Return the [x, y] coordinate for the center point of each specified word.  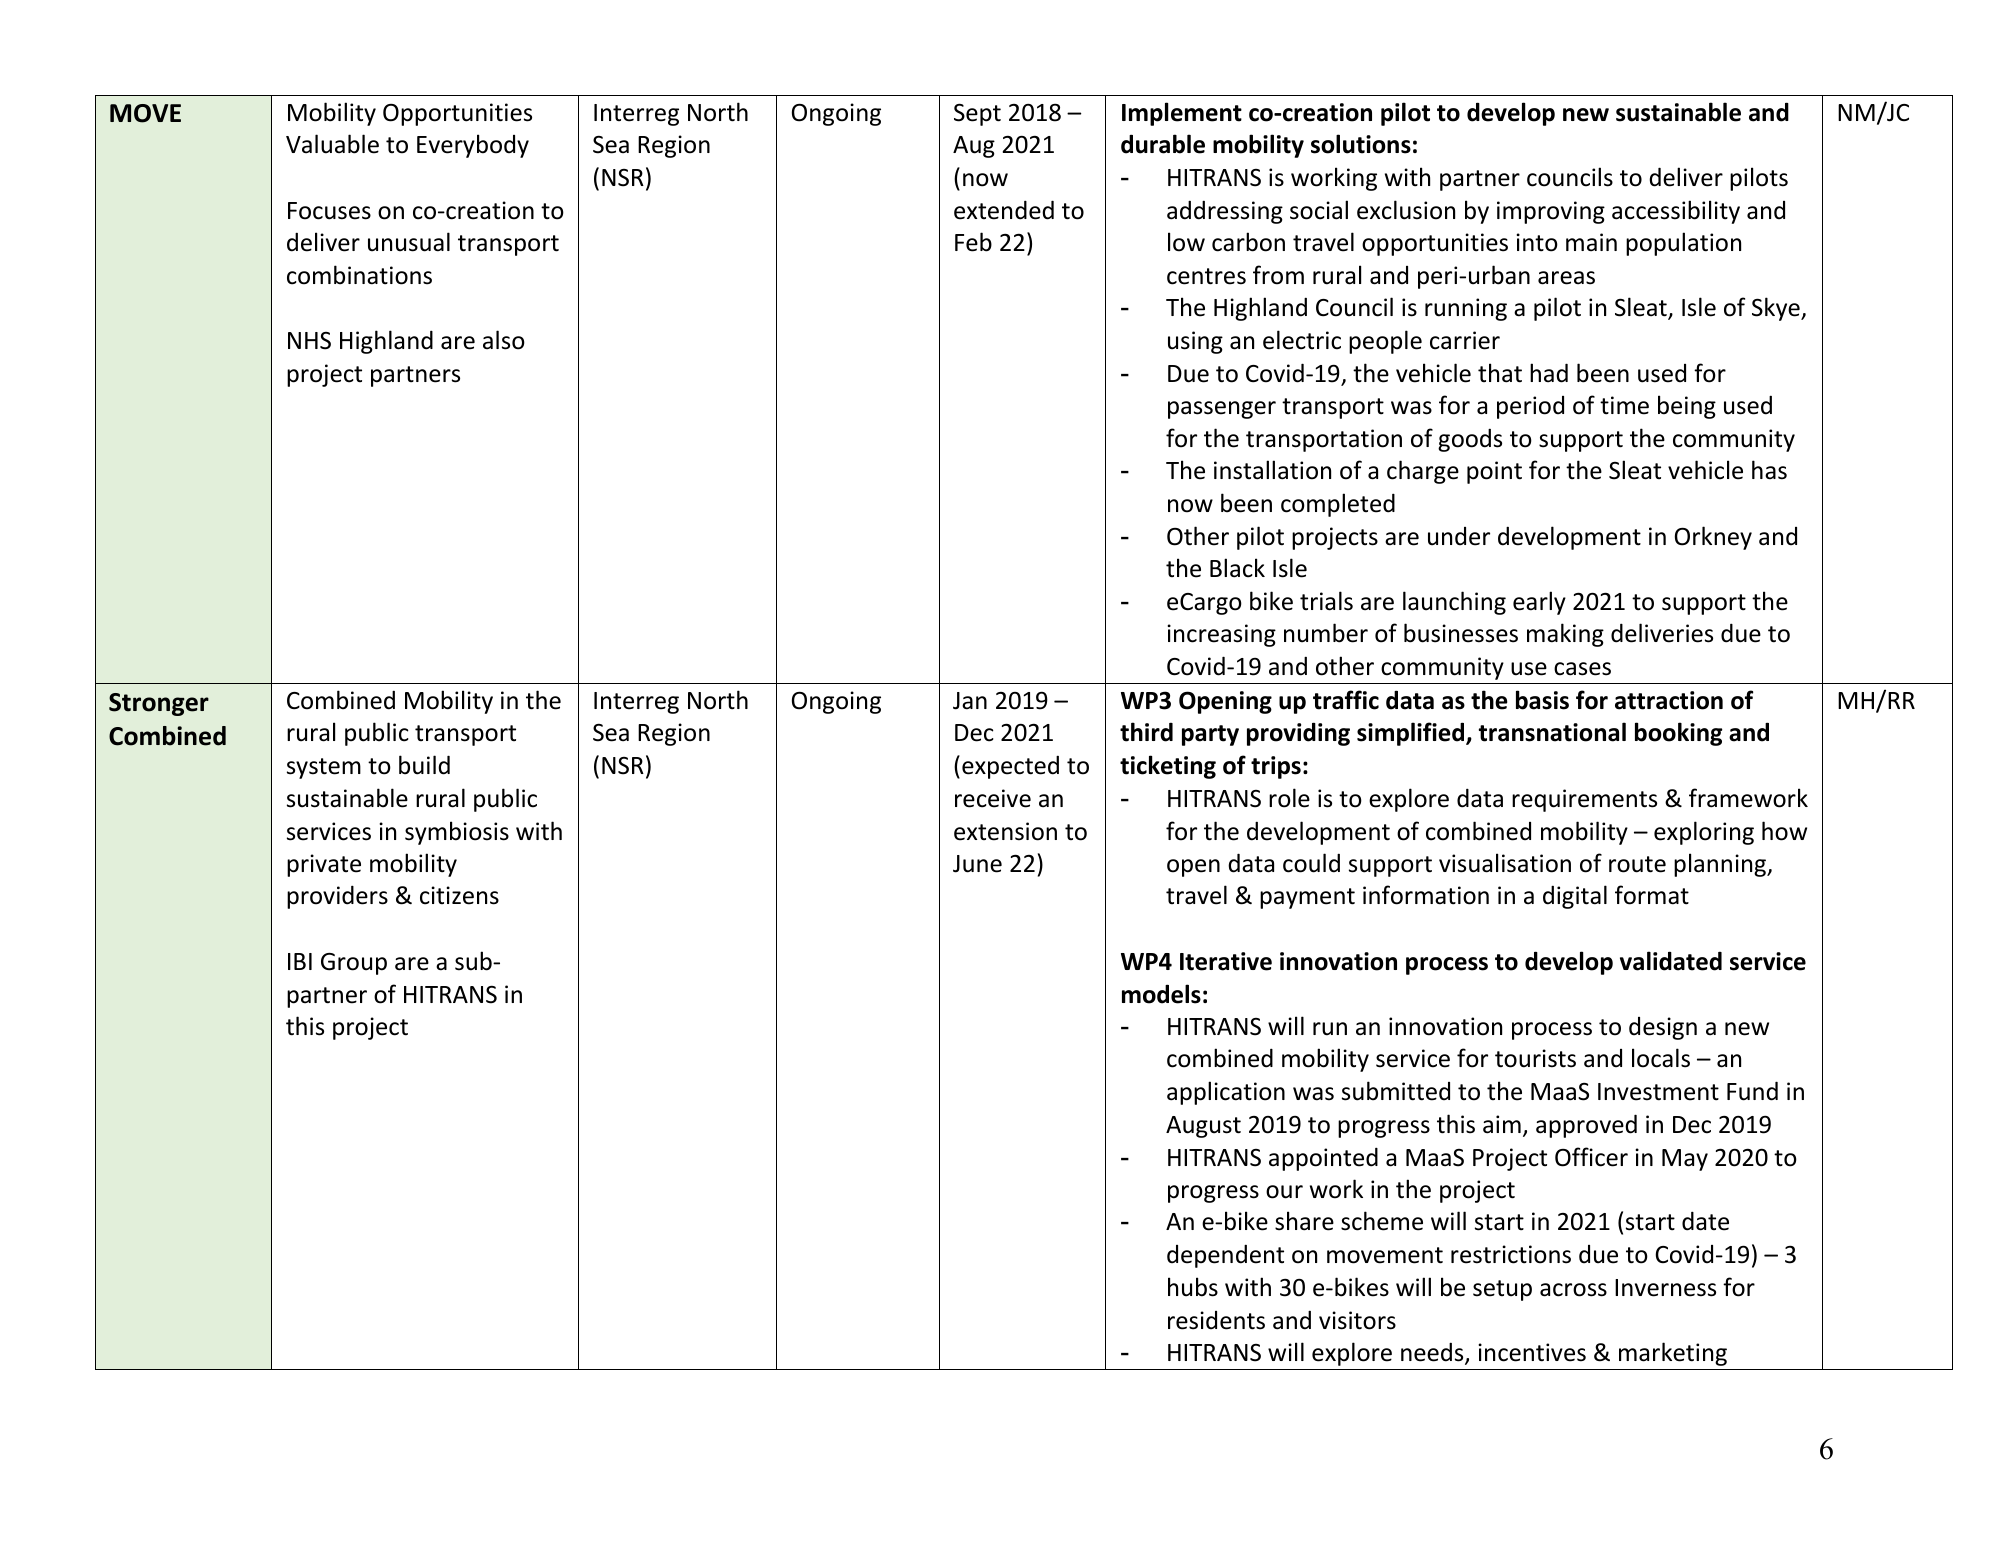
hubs [1193, 1287]
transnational [1552, 732]
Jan [970, 701]
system [324, 768]
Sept [977, 114]
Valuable [332, 144]
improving [1551, 212]
